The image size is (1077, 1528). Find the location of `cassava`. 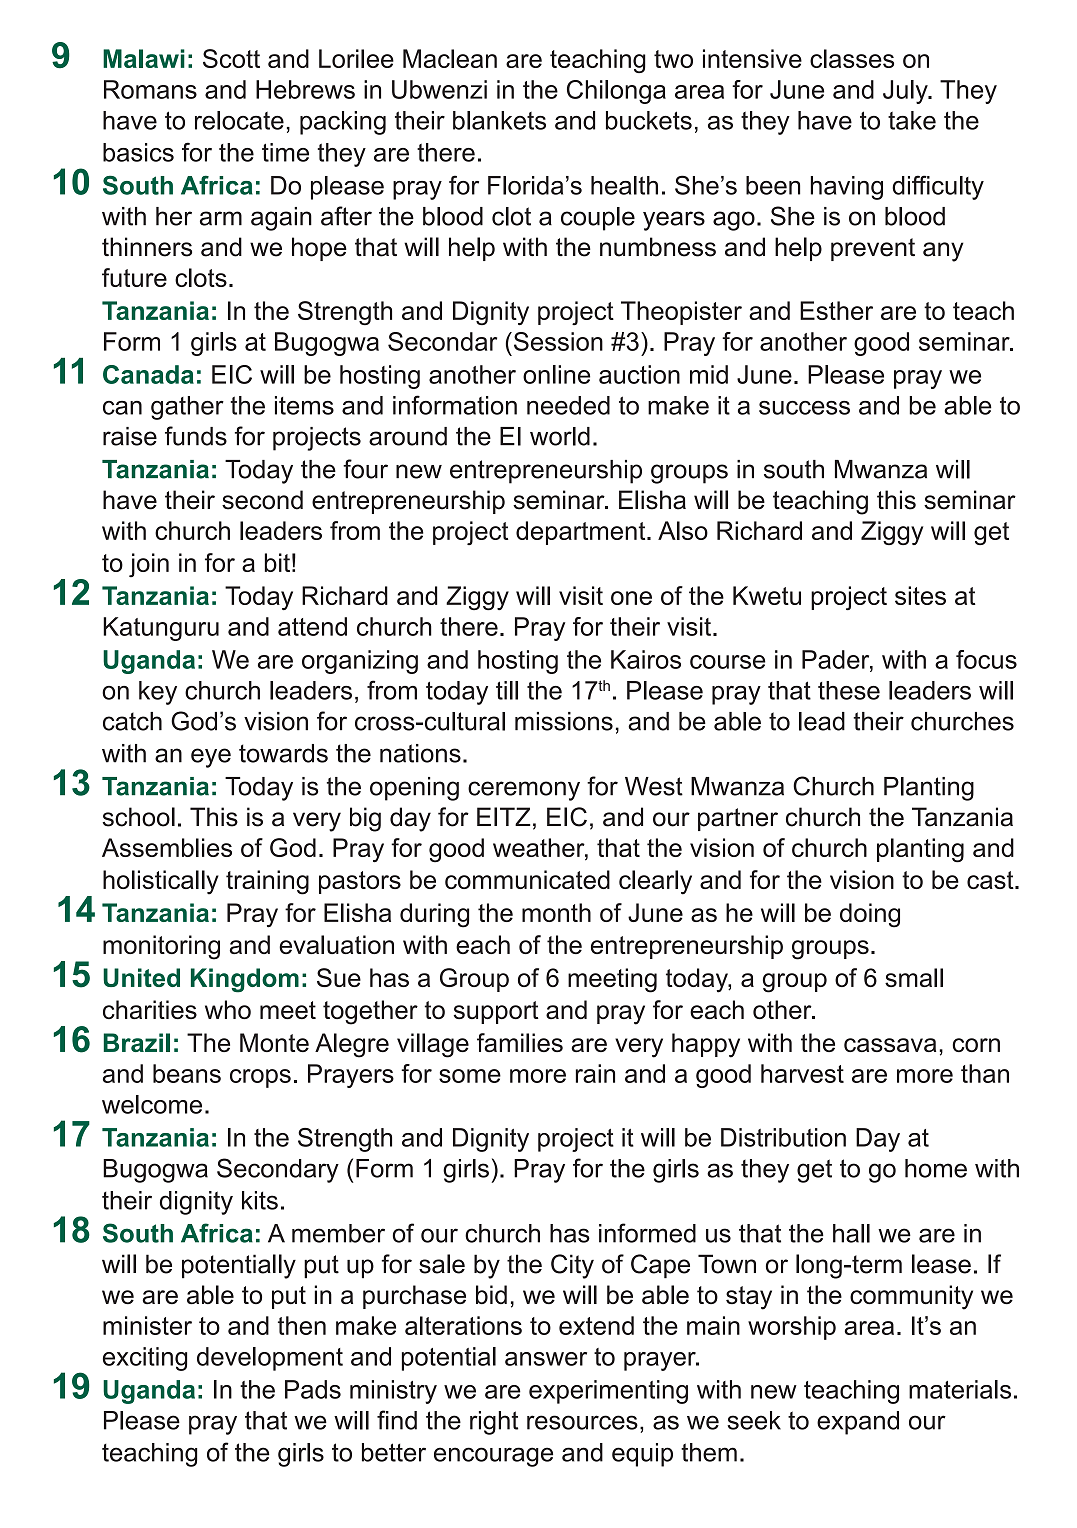

cassava is located at coordinates (890, 1045).
